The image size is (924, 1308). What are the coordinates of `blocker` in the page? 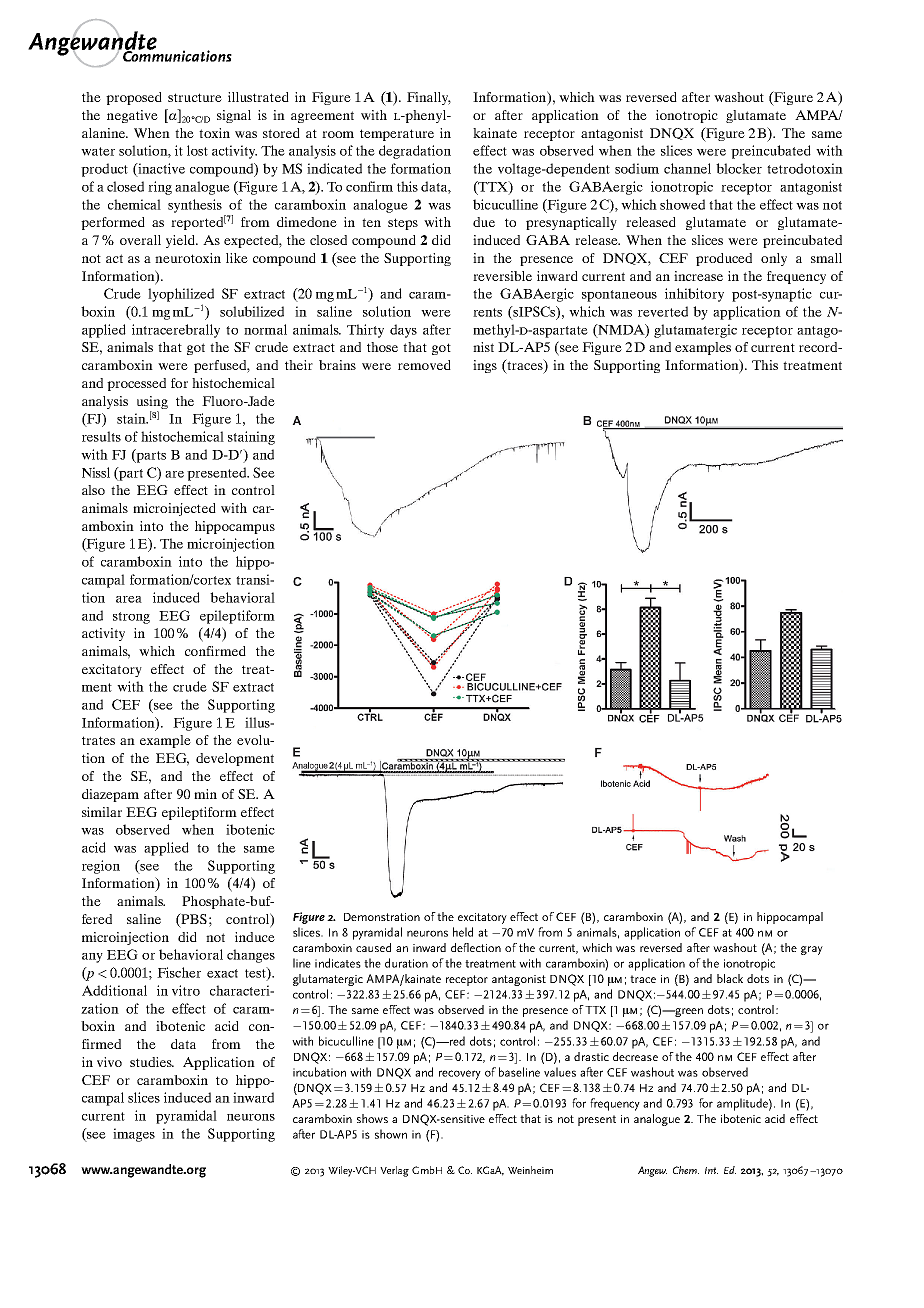 It's located at (739, 168).
